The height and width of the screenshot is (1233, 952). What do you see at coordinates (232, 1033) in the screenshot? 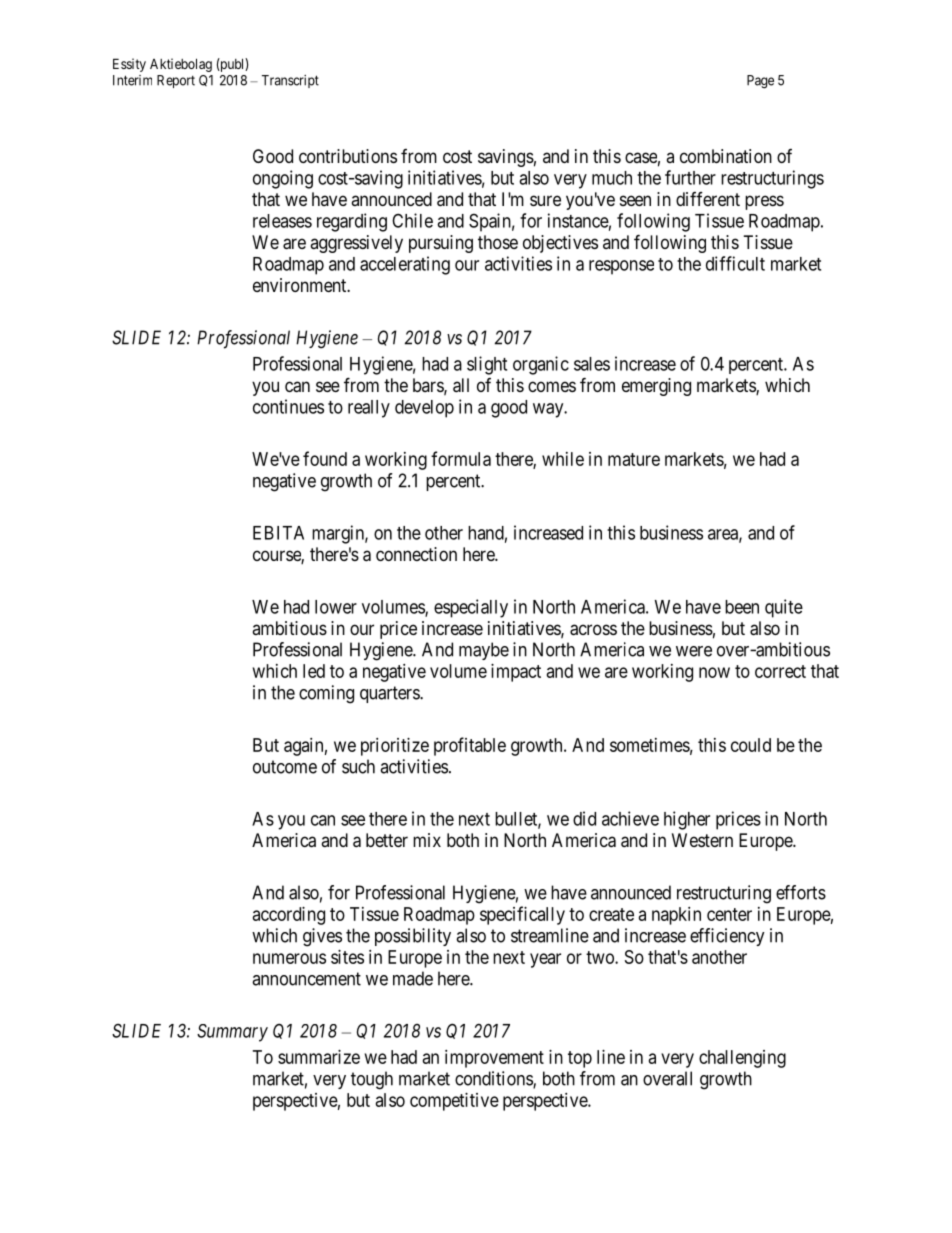
I see `Summary` at bounding box center [232, 1033].
